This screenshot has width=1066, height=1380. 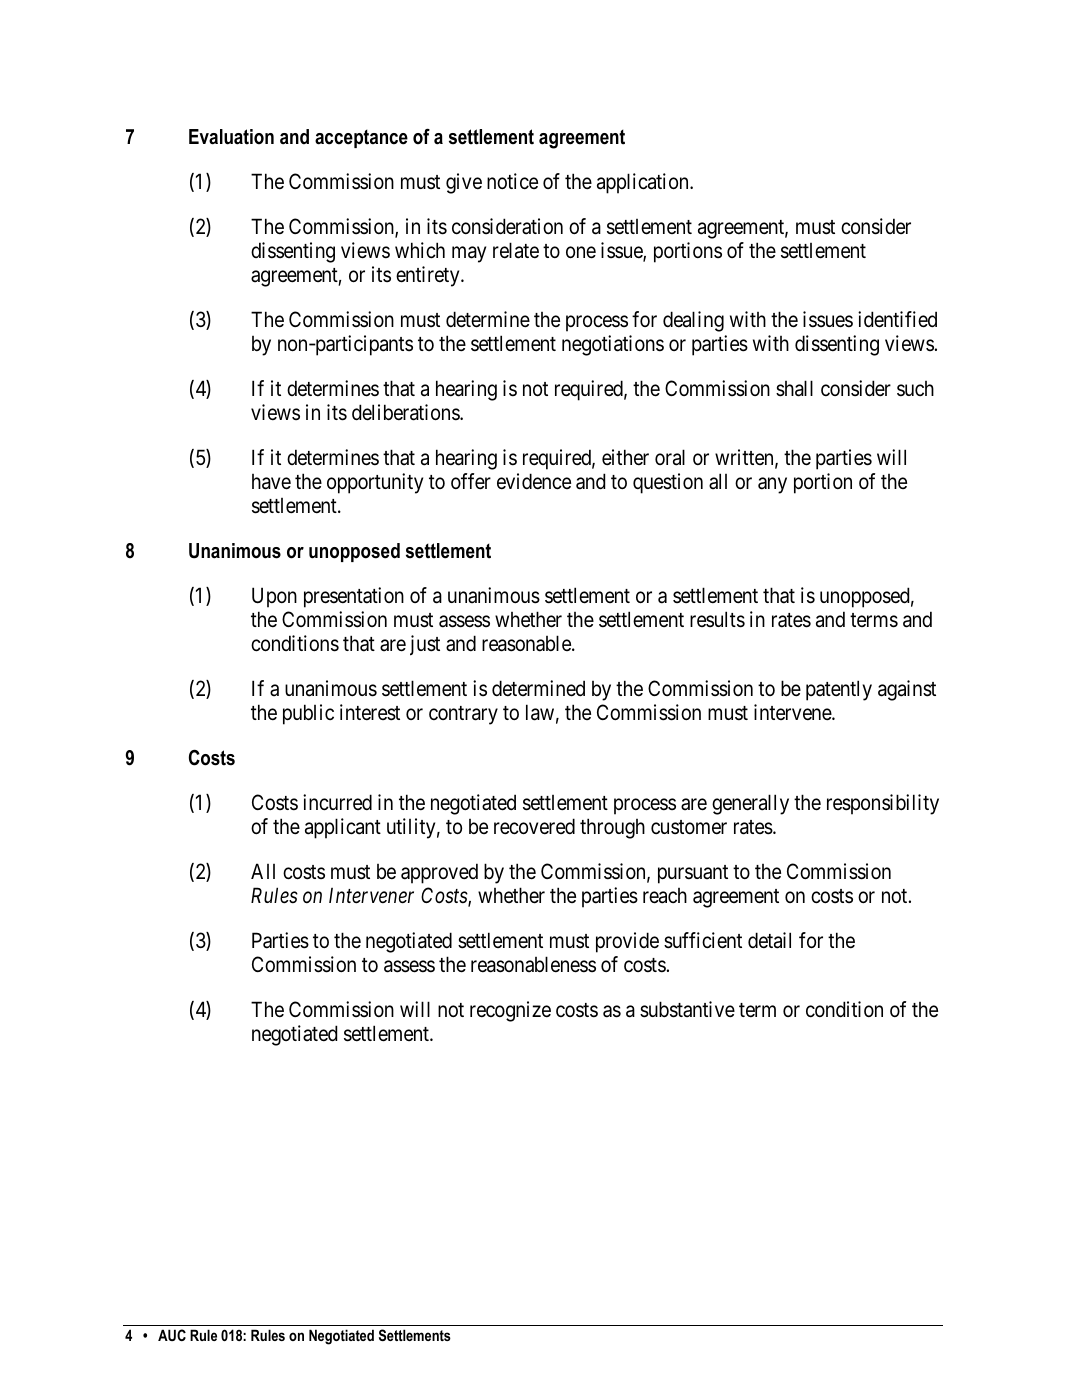 What do you see at coordinates (463, 715) in the screenshot?
I see `contrary` at bounding box center [463, 715].
